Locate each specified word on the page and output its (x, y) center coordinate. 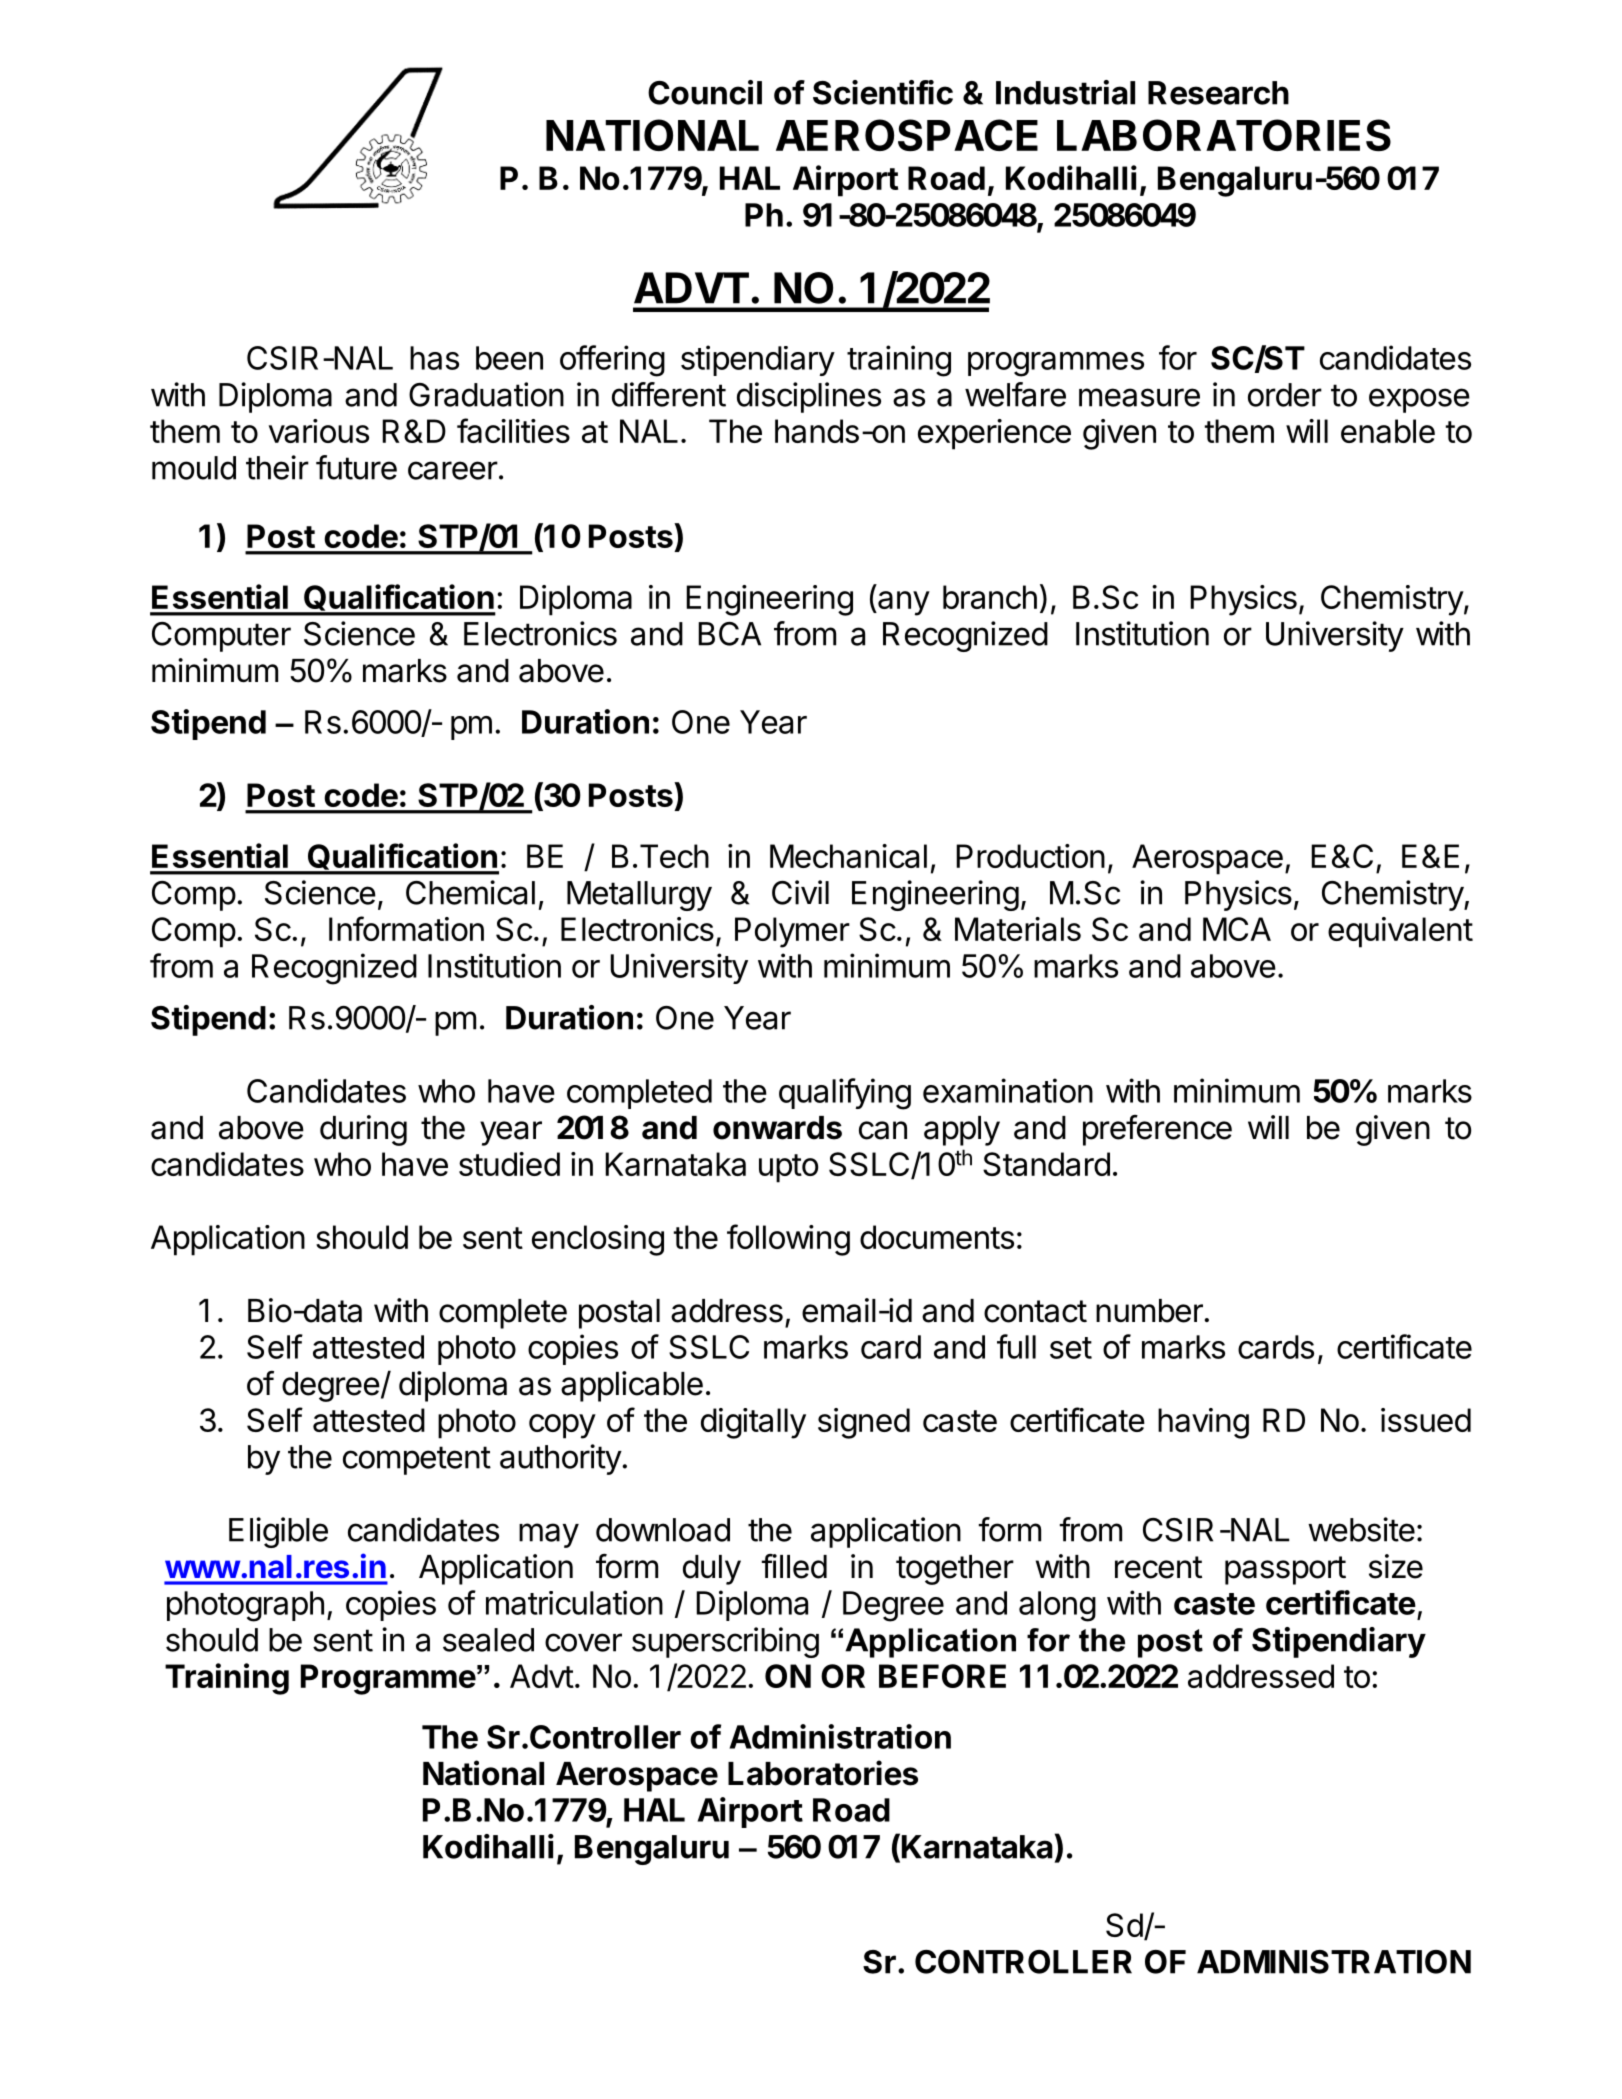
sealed (488, 1640)
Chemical (470, 892)
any (903, 603)
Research (1218, 93)
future (356, 467)
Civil (800, 892)
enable (1388, 431)
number (1149, 1311)
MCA (1237, 929)
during (363, 1130)
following (788, 1240)
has (434, 358)
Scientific (883, 92)
